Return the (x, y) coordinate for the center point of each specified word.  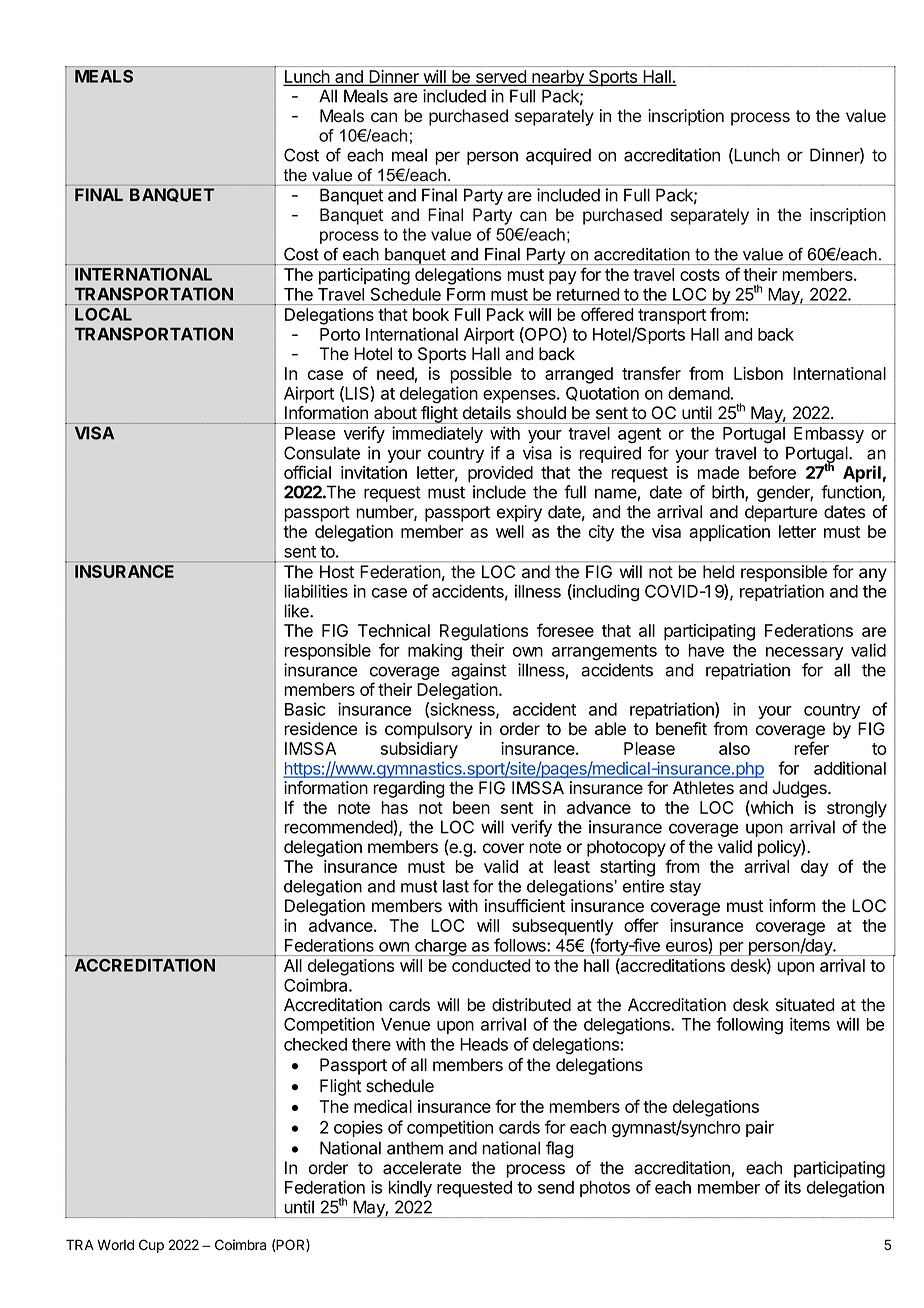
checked (315, 1044)
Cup (151, 1246)
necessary (805, 653)
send (556, 1187)
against (478, 671)
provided (500, 474)
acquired (558, 156)
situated (805, 1005)
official (307, 472)
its (793, 1187)
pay (562, 278)
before (772, 472)
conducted (491, 965)
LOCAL (103, 314)
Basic (305, 709)
